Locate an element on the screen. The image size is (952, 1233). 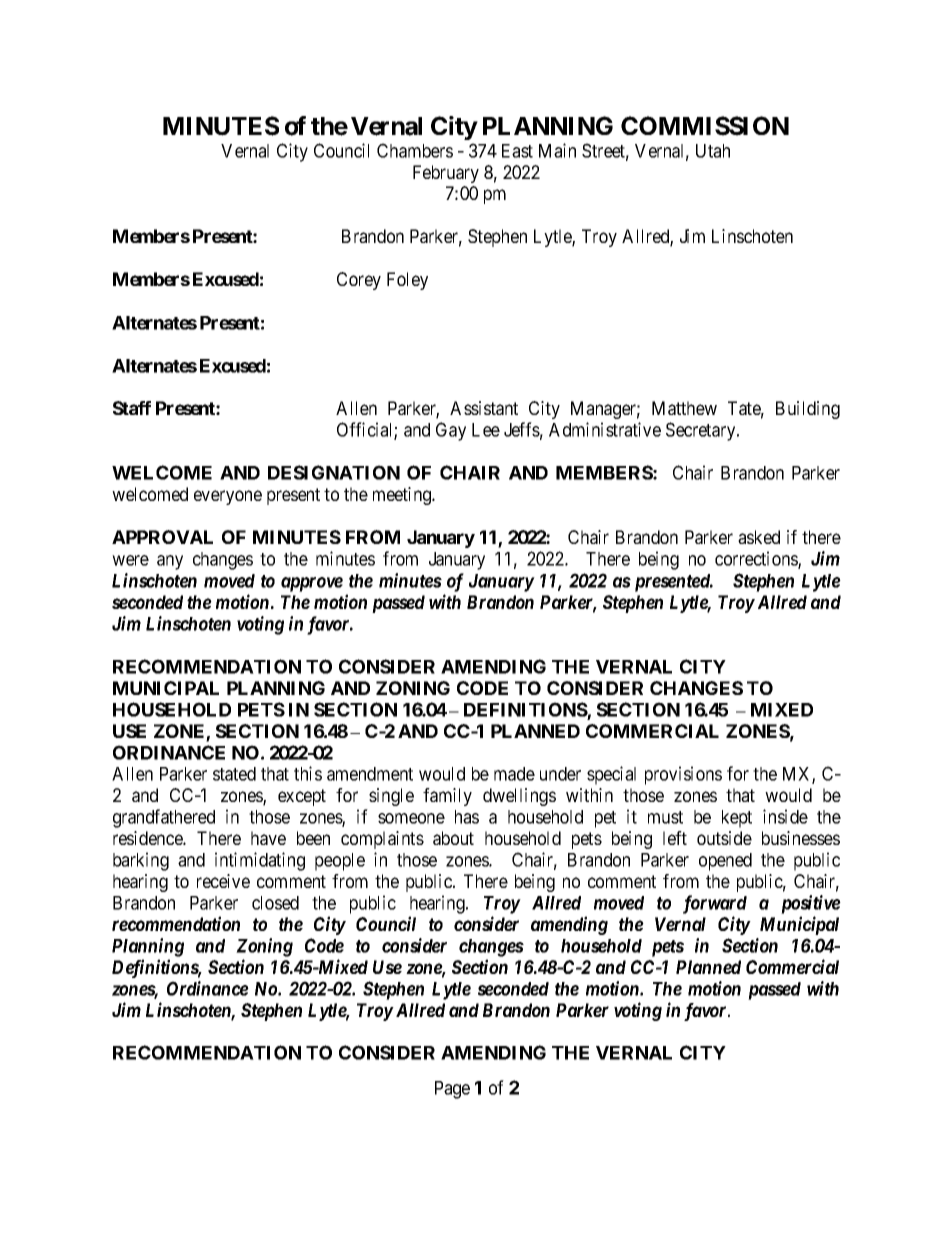
Chambers is located at coordinates (415, 150).
